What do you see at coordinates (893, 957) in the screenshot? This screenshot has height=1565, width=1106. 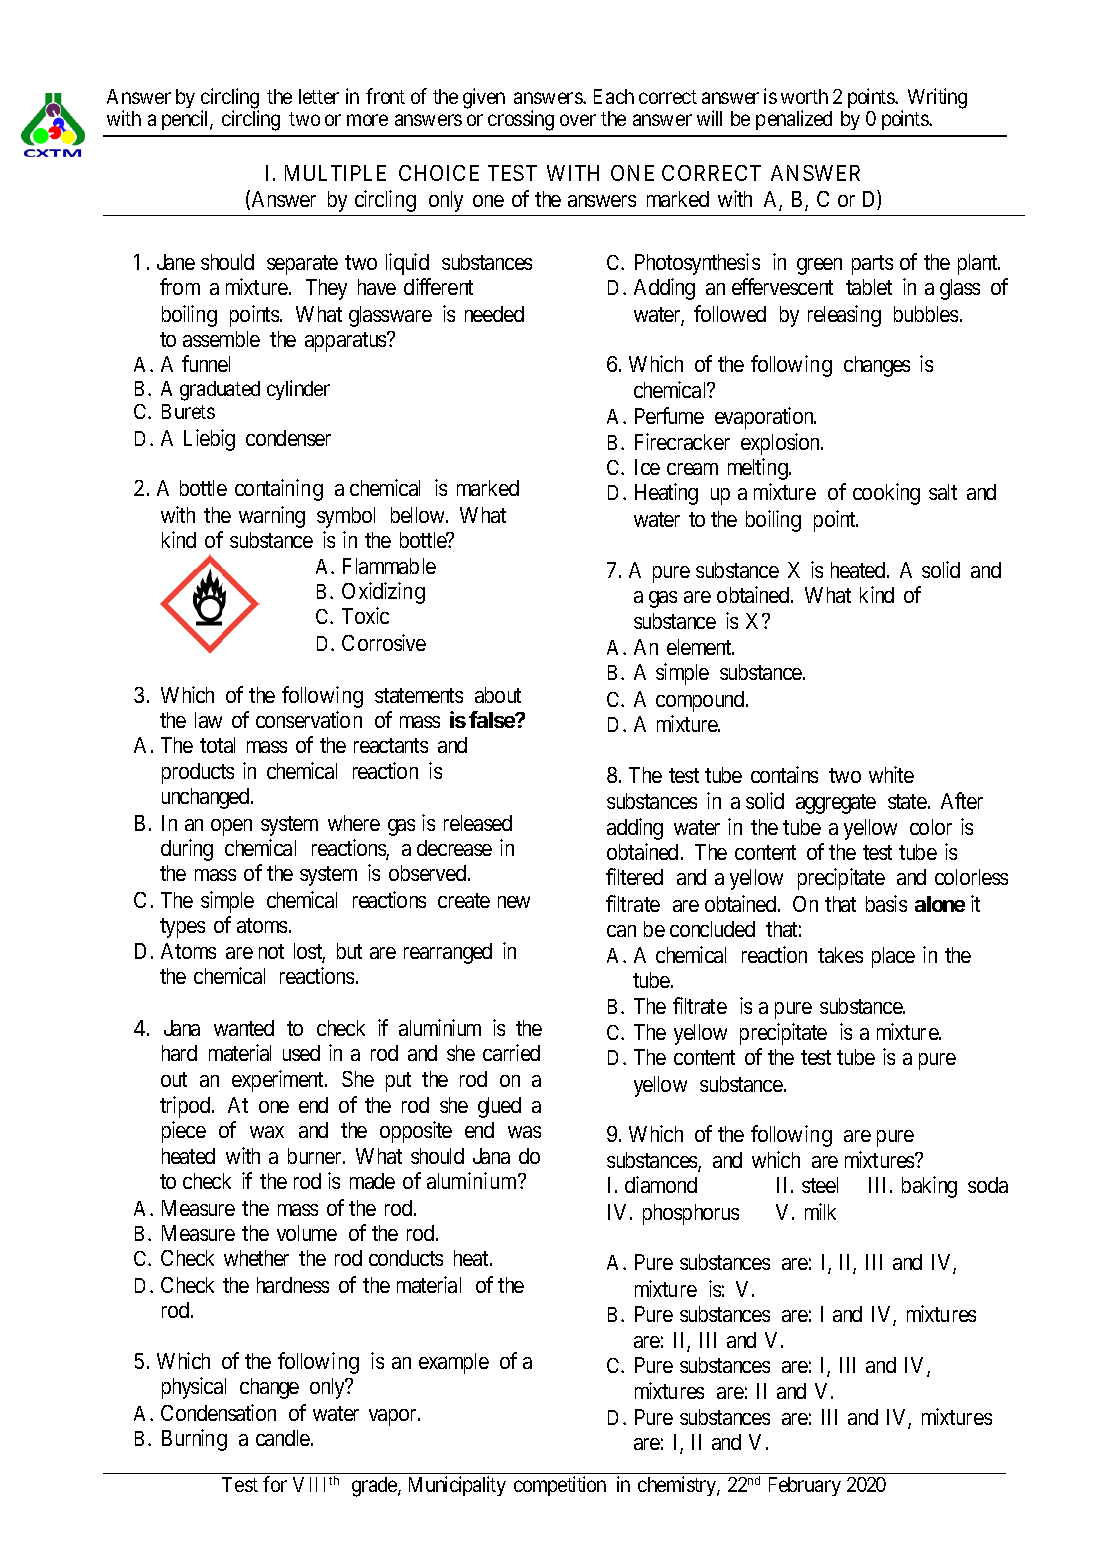 I see `place` at bounding box center [893, 957].
